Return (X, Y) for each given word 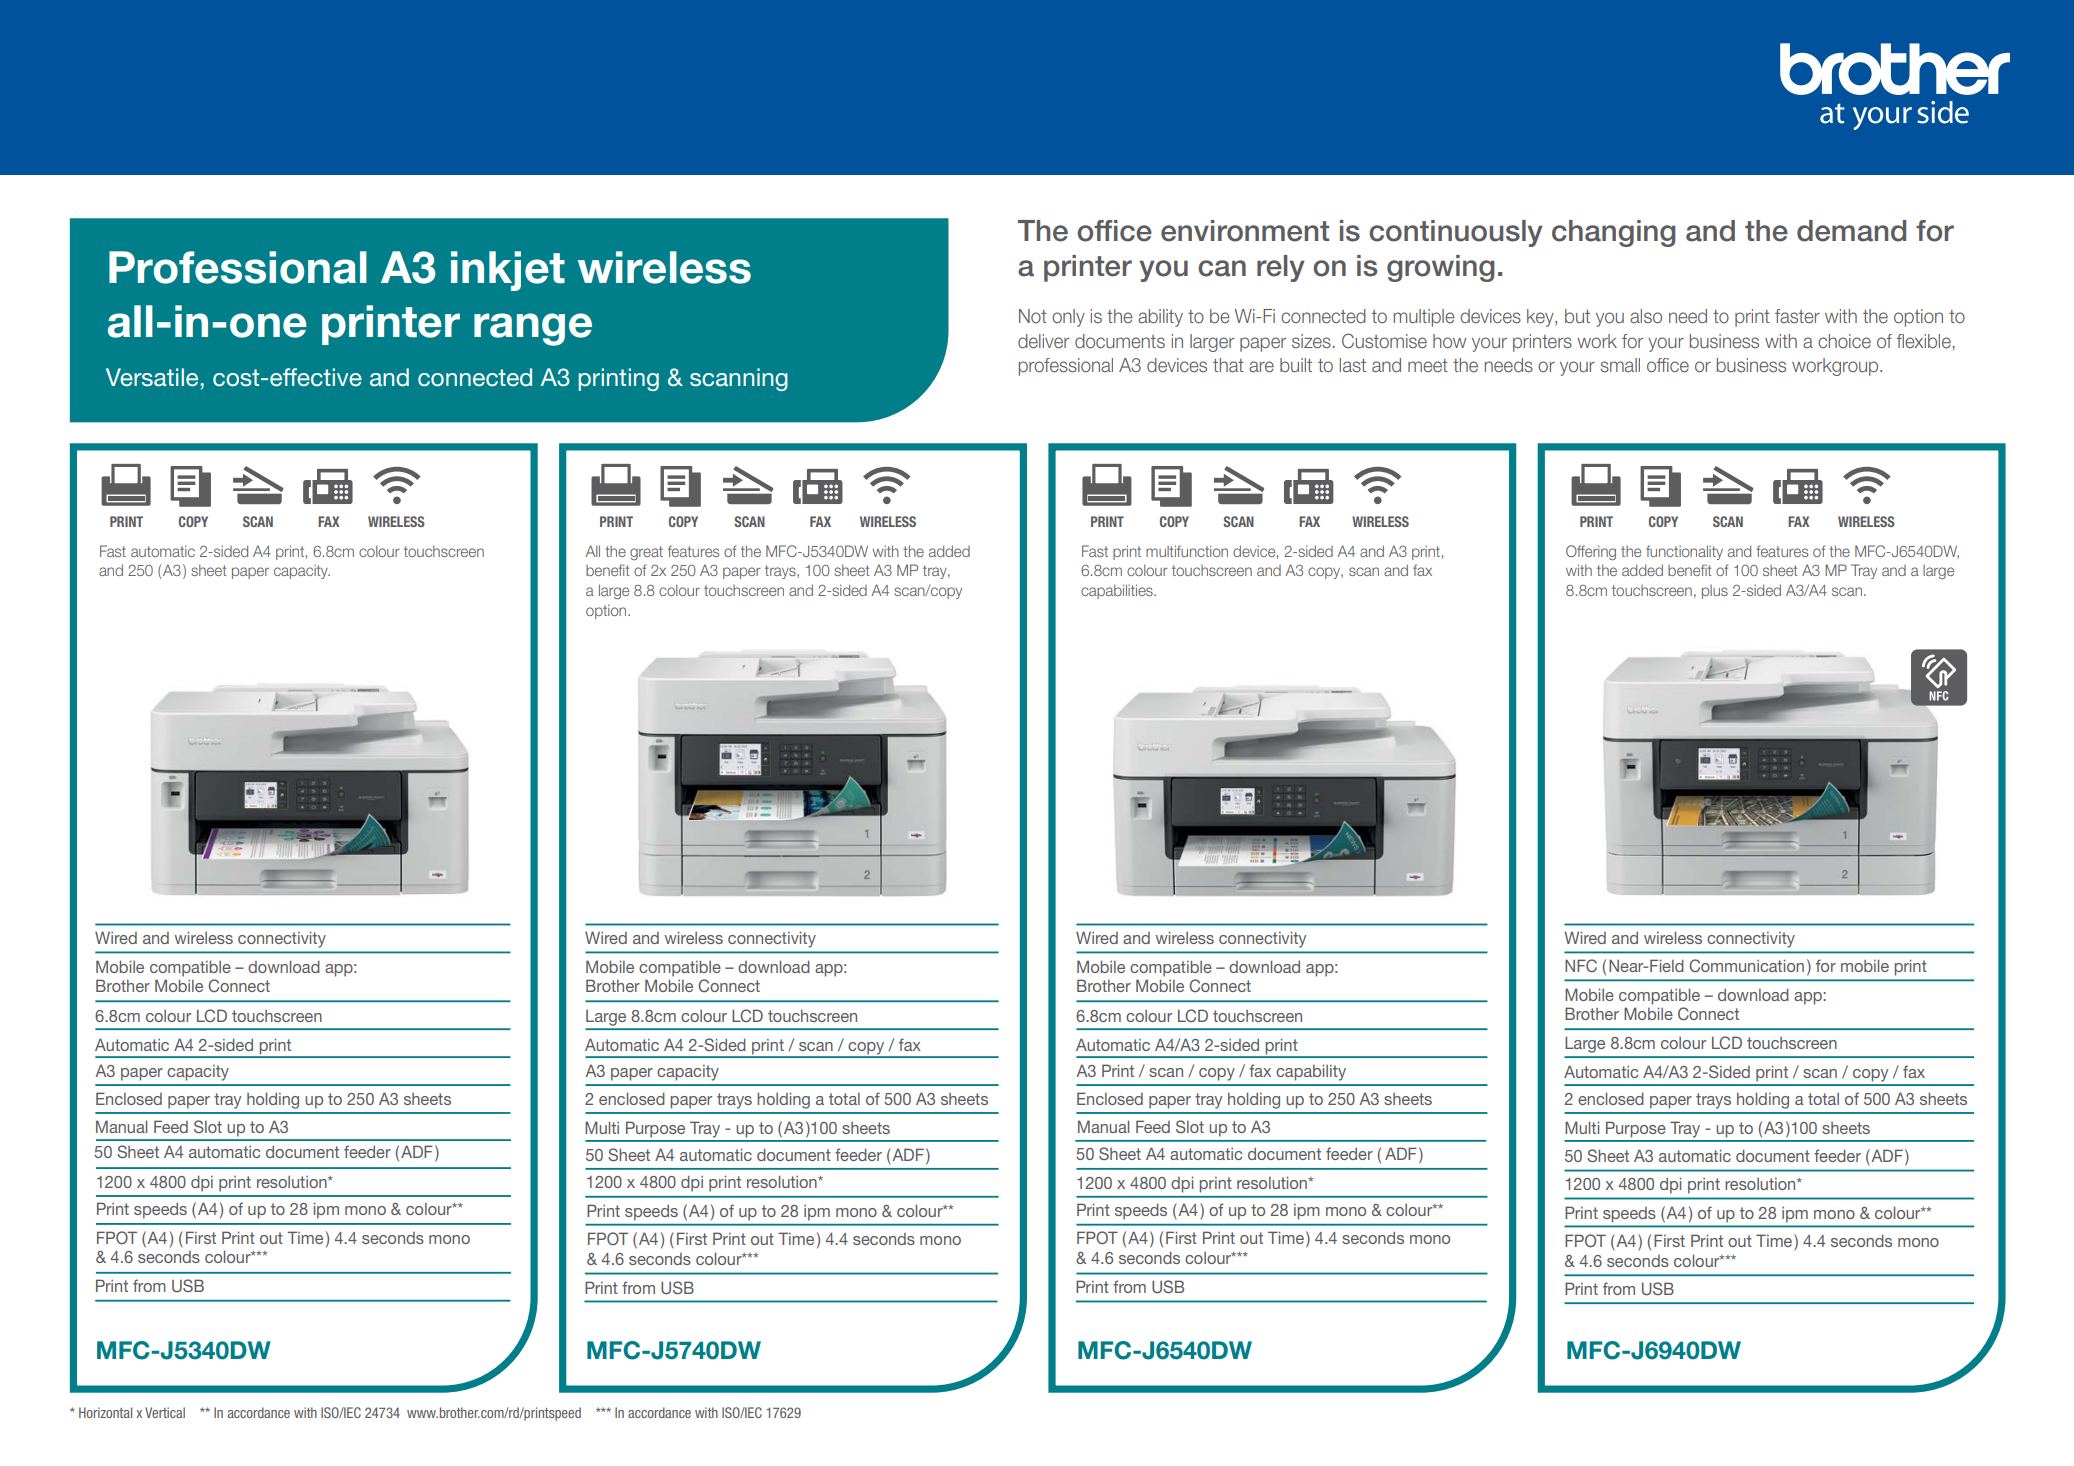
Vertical (165, 1412)
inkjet (508, 271)
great (646, 553)
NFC (1581, 965)
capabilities (1118, 591)
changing (1614, 233)
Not (1033, 316)
